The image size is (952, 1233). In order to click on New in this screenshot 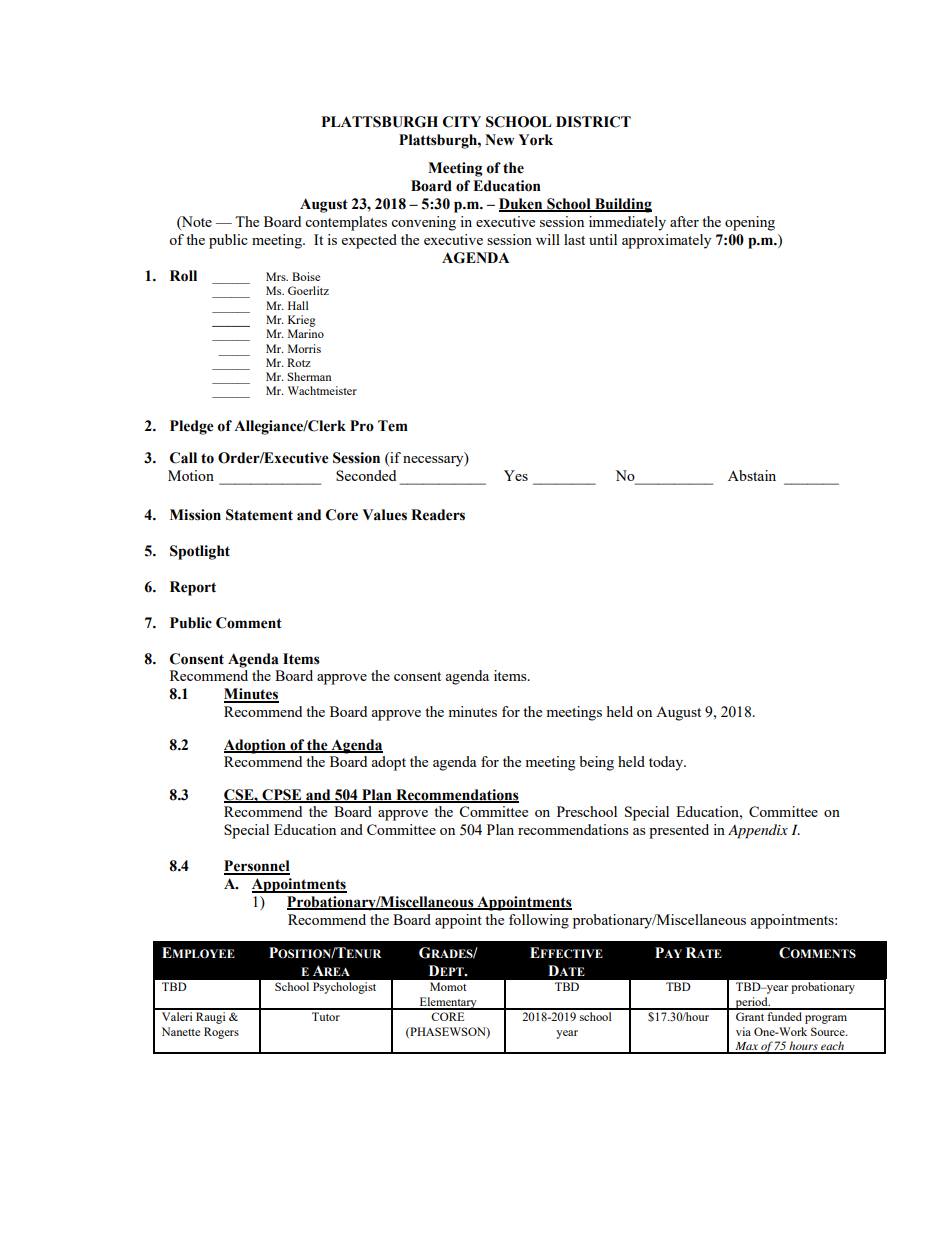, I will do `click(499, 140)`.
